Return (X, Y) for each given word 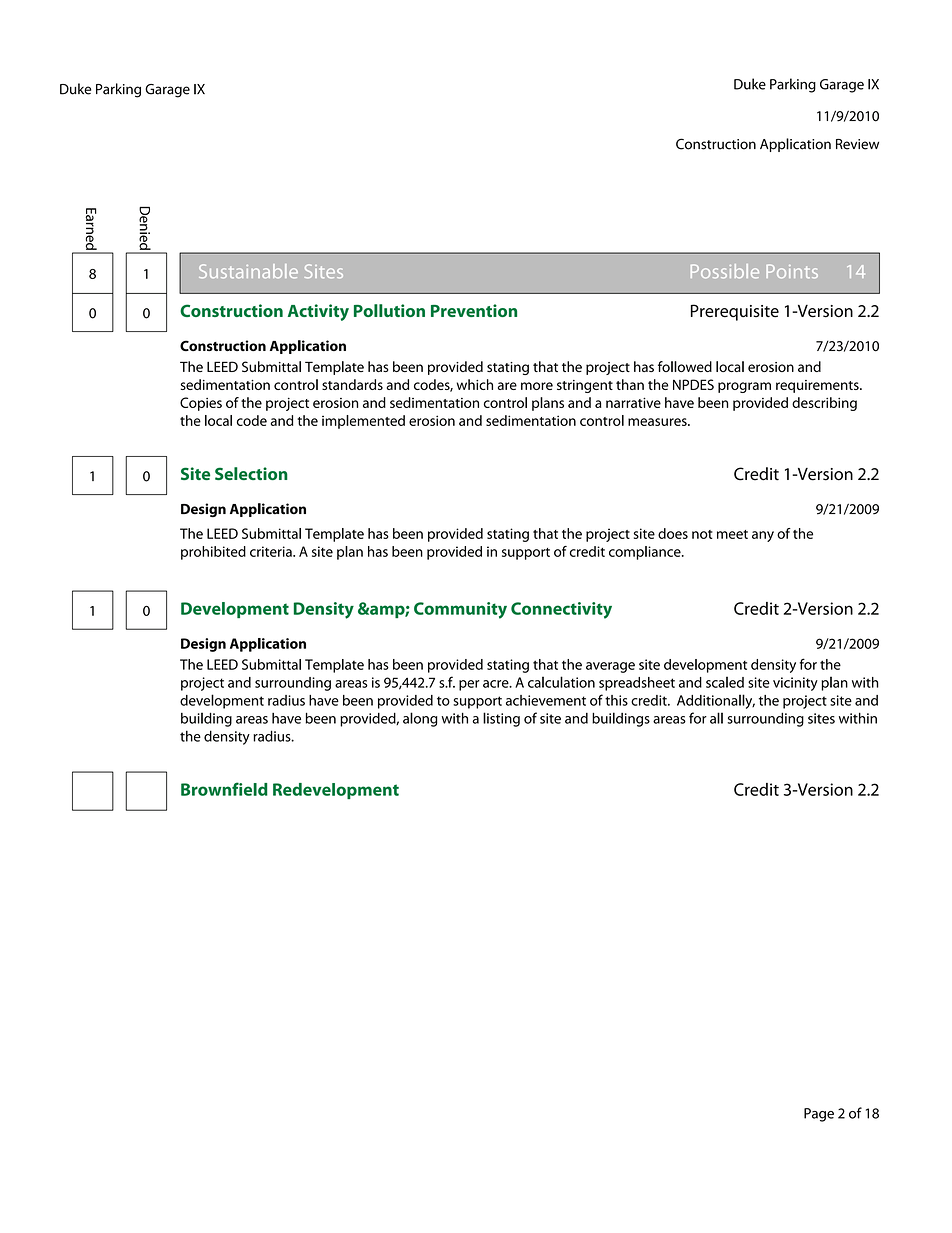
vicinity (795, 684)
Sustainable (248, 271)
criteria (272, 551)
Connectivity (561, 610)
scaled (725, 682)
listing (501, 719)
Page (819, 1115)
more (537, 386)
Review (857, 144)
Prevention (474, 310)
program (744, 387)
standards (352, 384)
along (420, 719)
